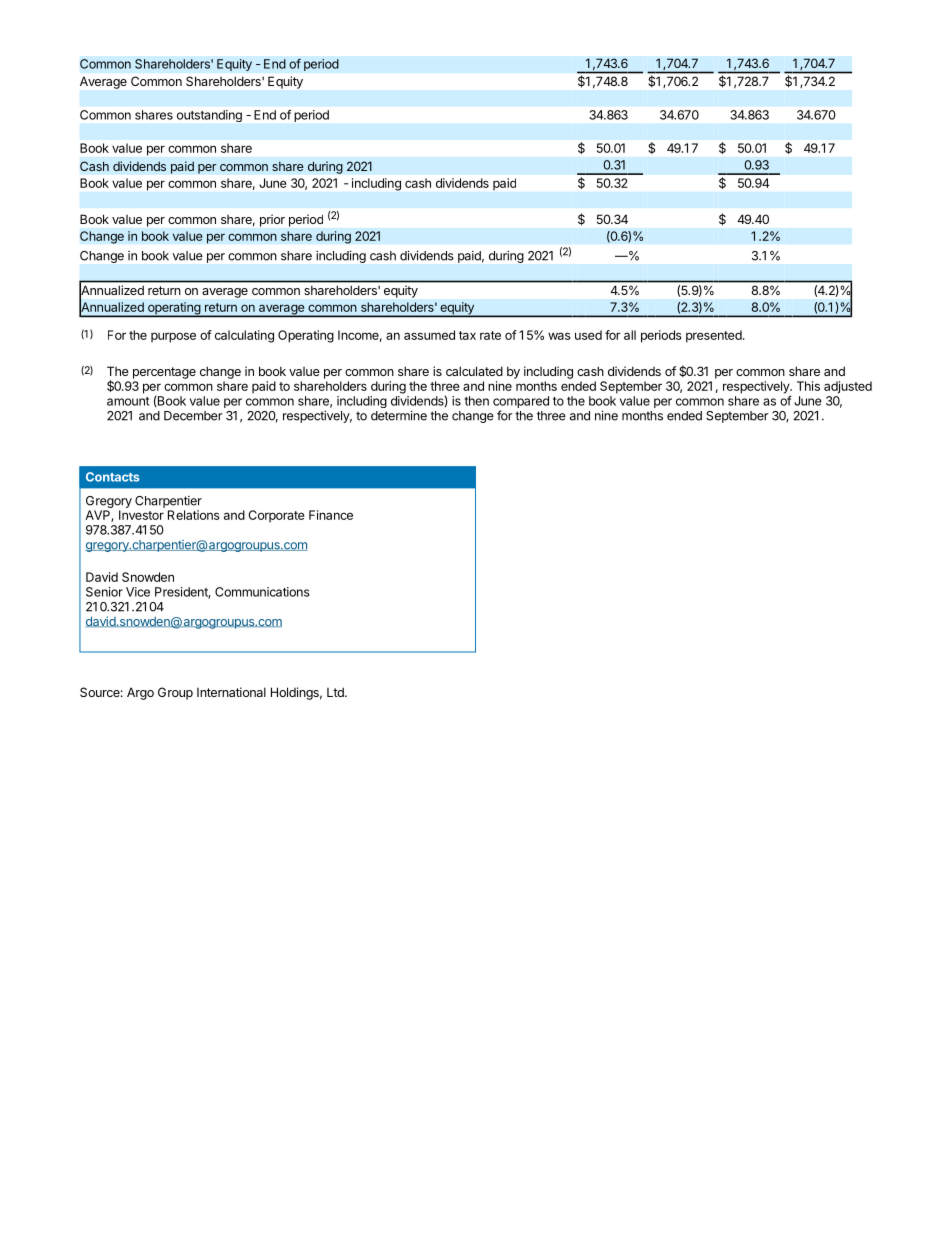 Image resolution: width=952 pixels, height=1233 pixels. What do you see at coordinates (808, 386) in the screenshot?
I see `This` at bounding box center [808, 386].
